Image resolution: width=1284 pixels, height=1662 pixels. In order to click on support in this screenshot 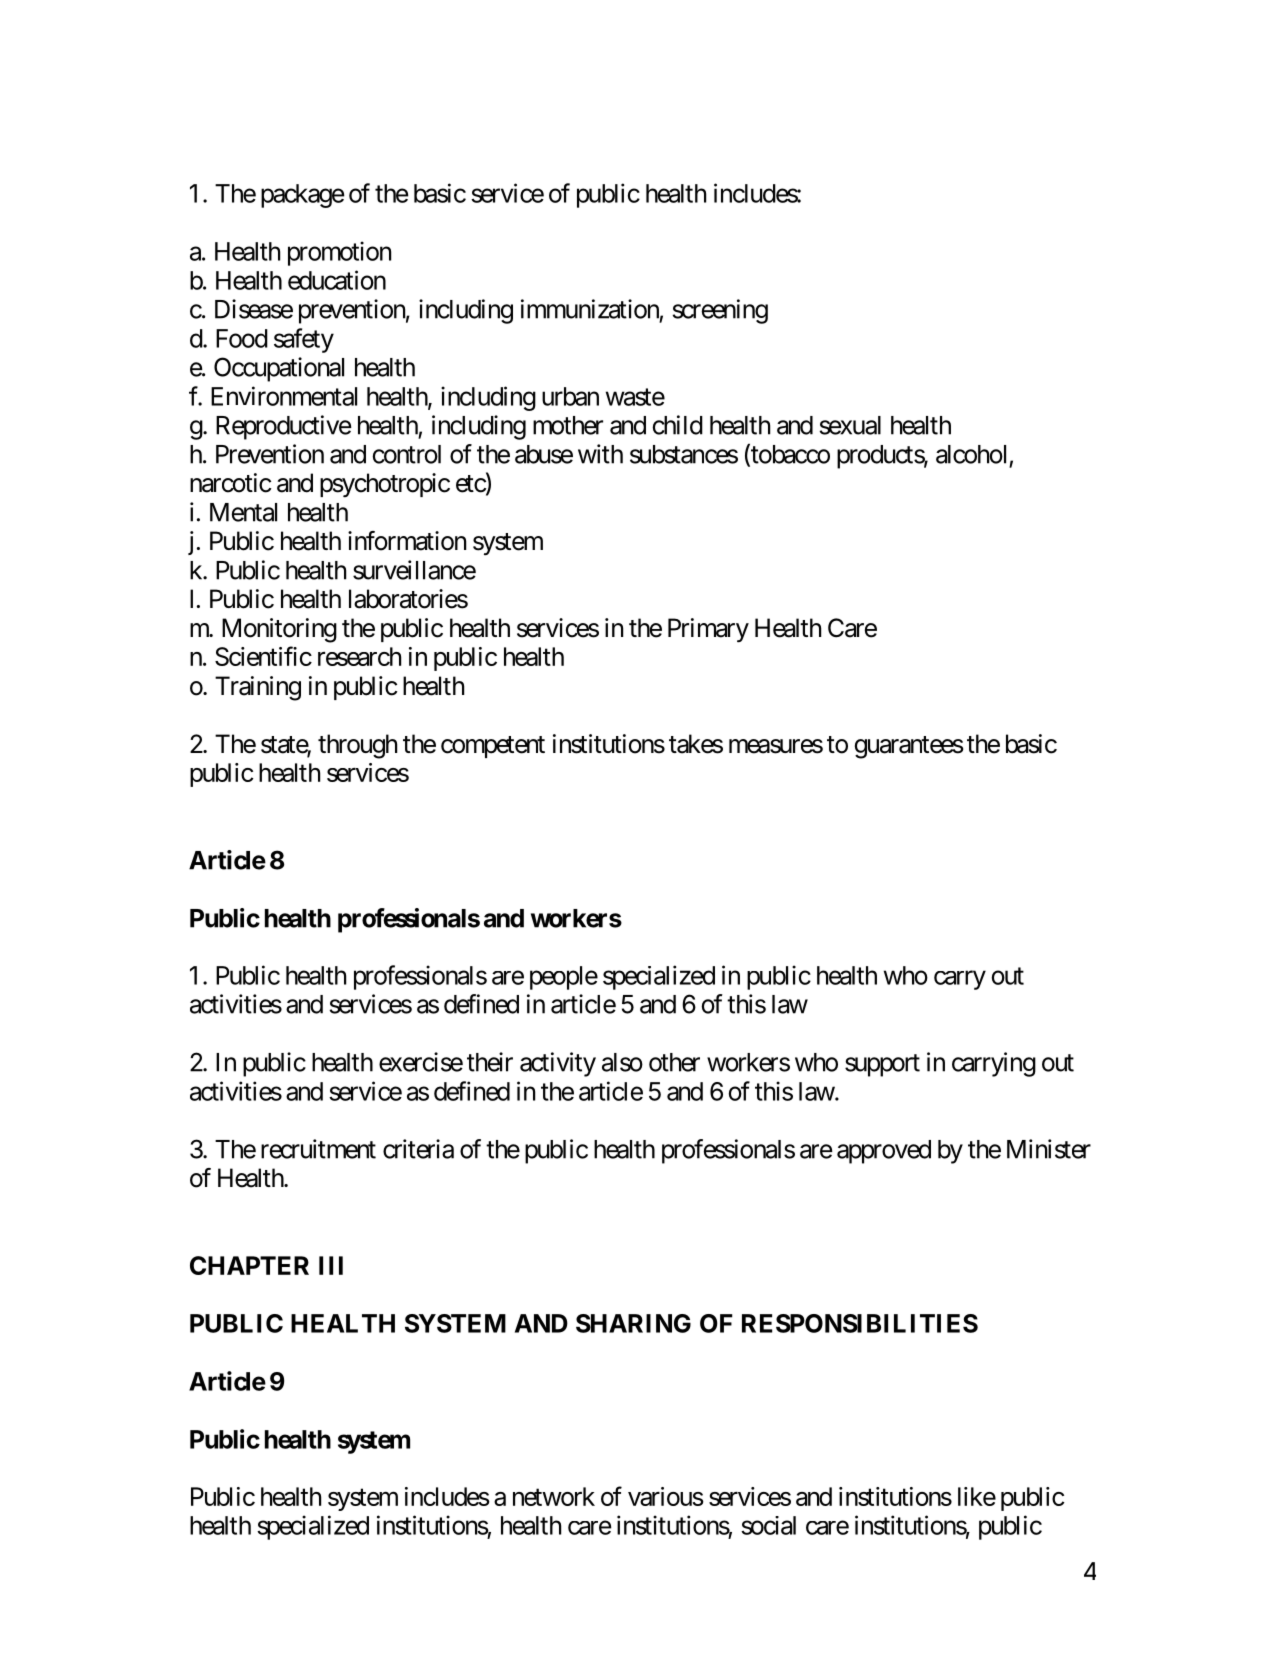, I will do `click(882, 1065)`.
